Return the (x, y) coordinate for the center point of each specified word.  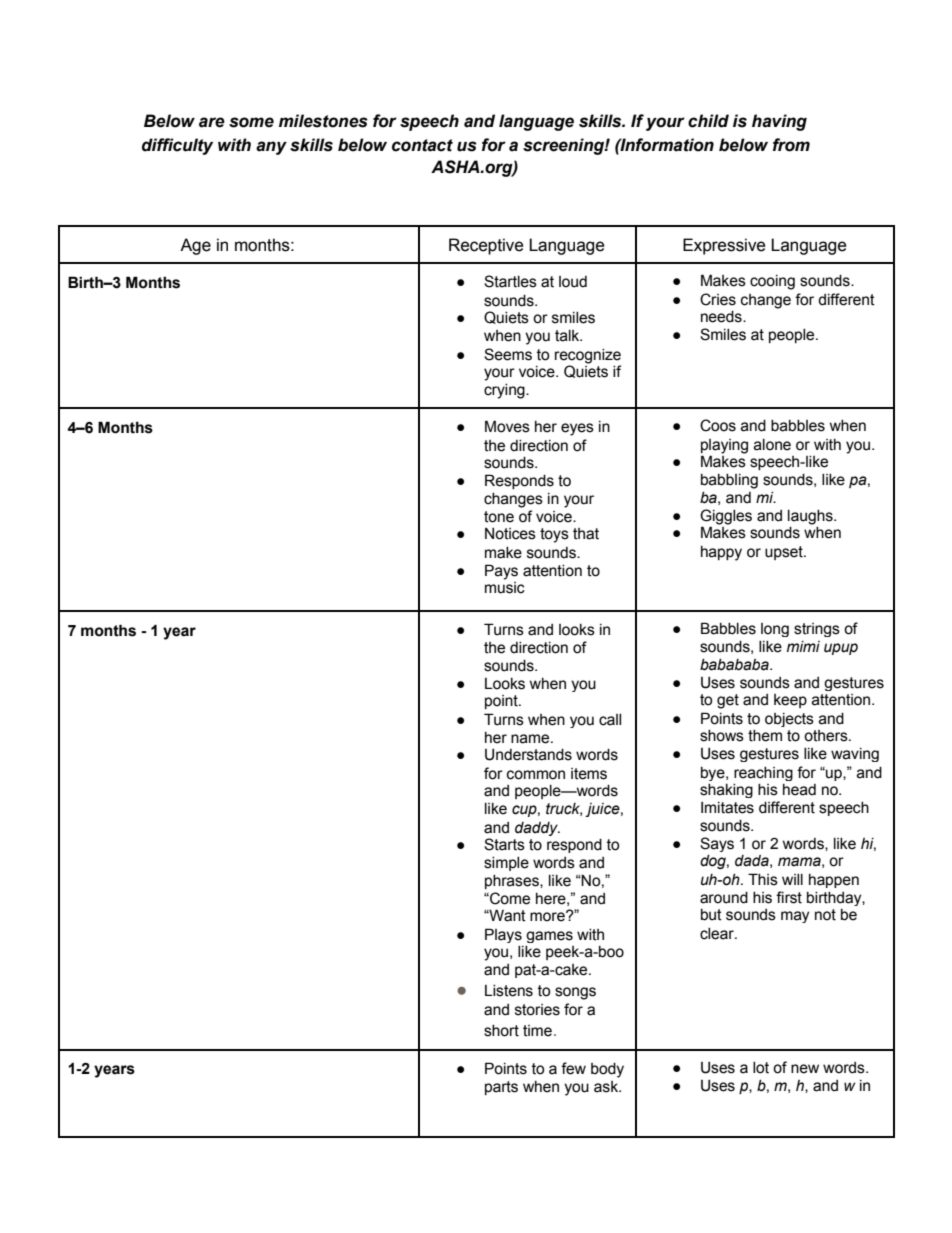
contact (422, 145)
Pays (501, 572)
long (775, 630)
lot (761, 1068)
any (271, 148)
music (505, 586)
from (791, 145)
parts (501, 1088)
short (501, 1031)
